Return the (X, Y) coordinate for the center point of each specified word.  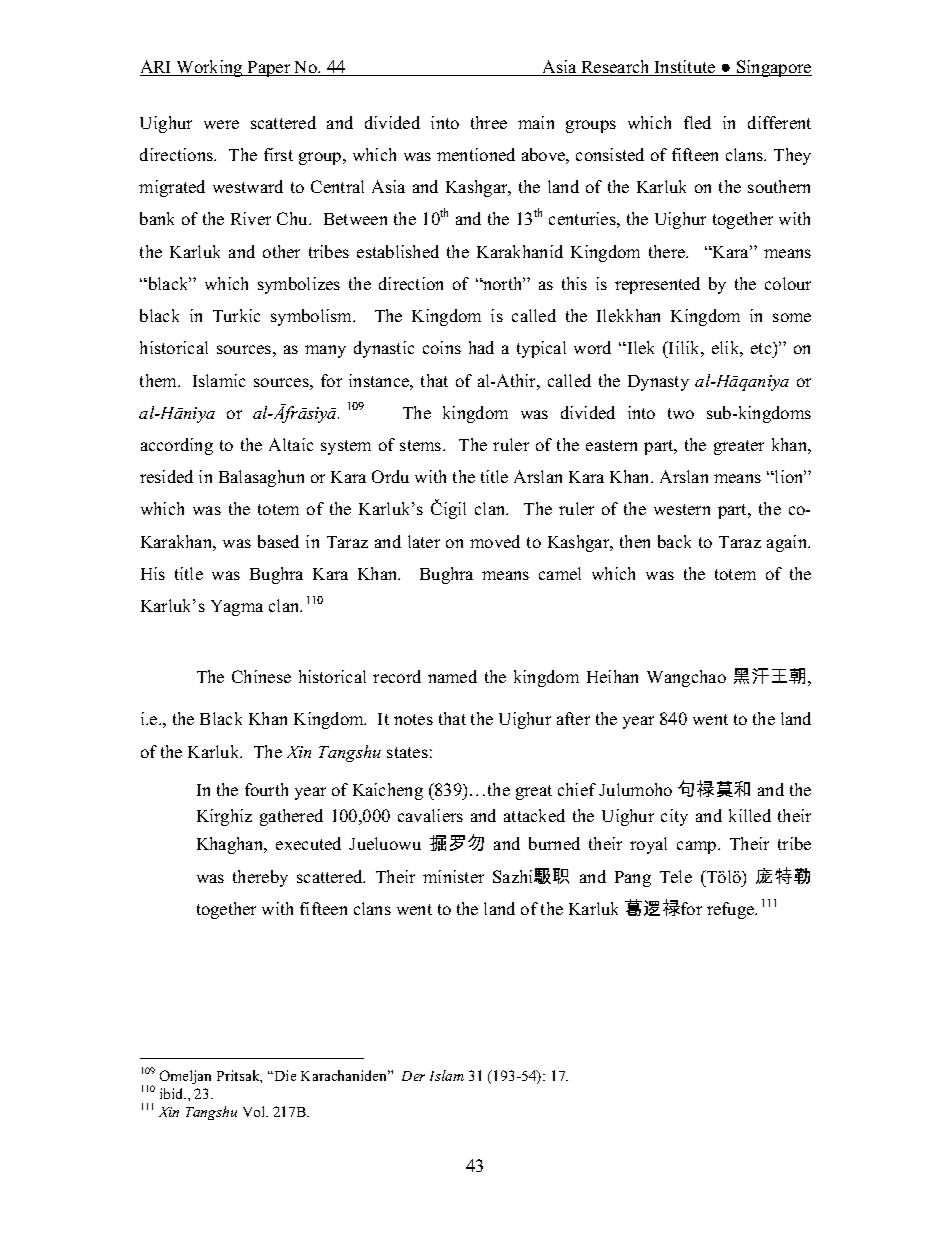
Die (284, 1075)
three (489, 122)
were (221, 124)
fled (697, 122)
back (674, 541)
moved (495, 541)
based (278, 541)
